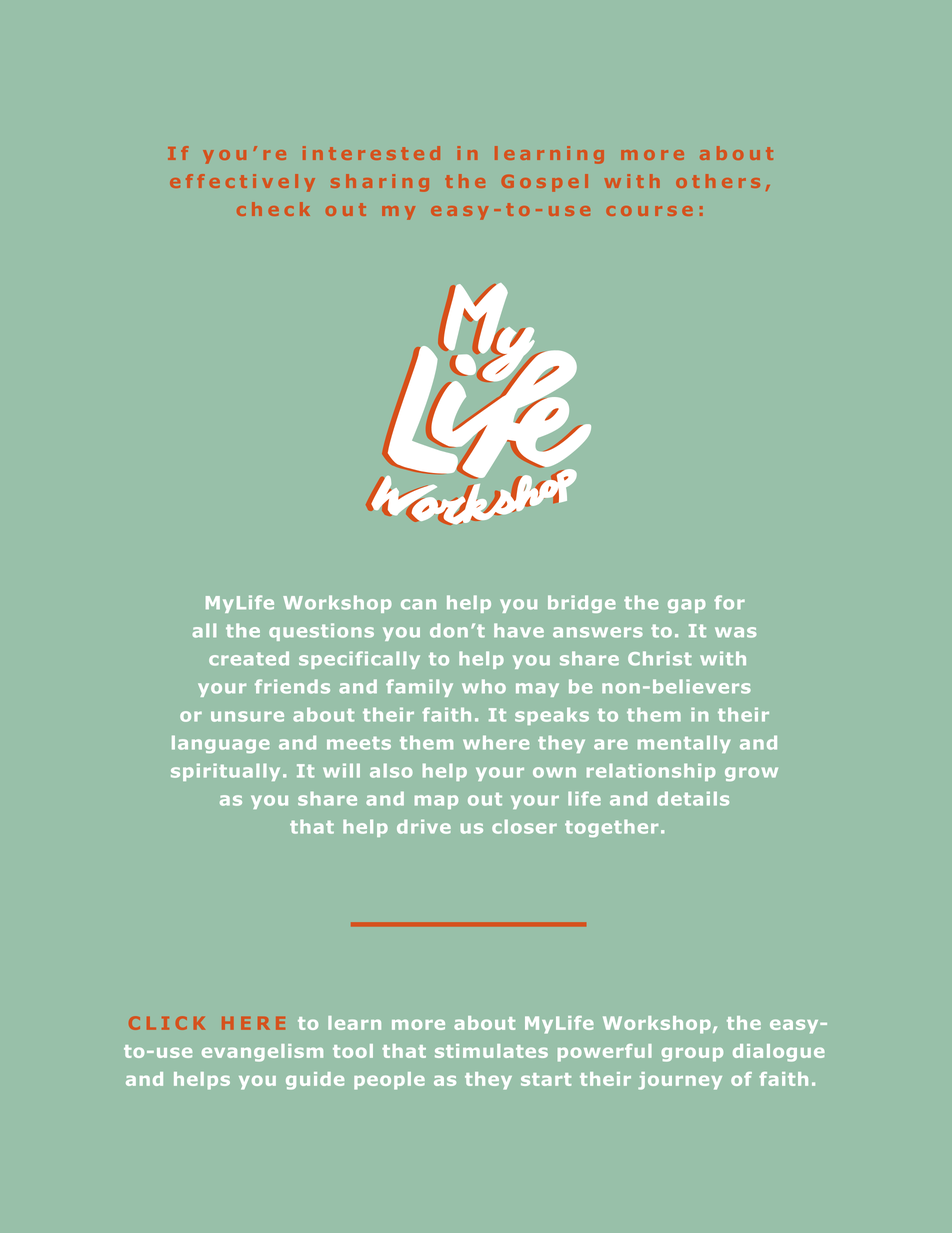 The height and width of the image is (1233, 952). What do you see at coordinates (321, 632) in the image?
I see `questions` at bounding box center [321, 632].
